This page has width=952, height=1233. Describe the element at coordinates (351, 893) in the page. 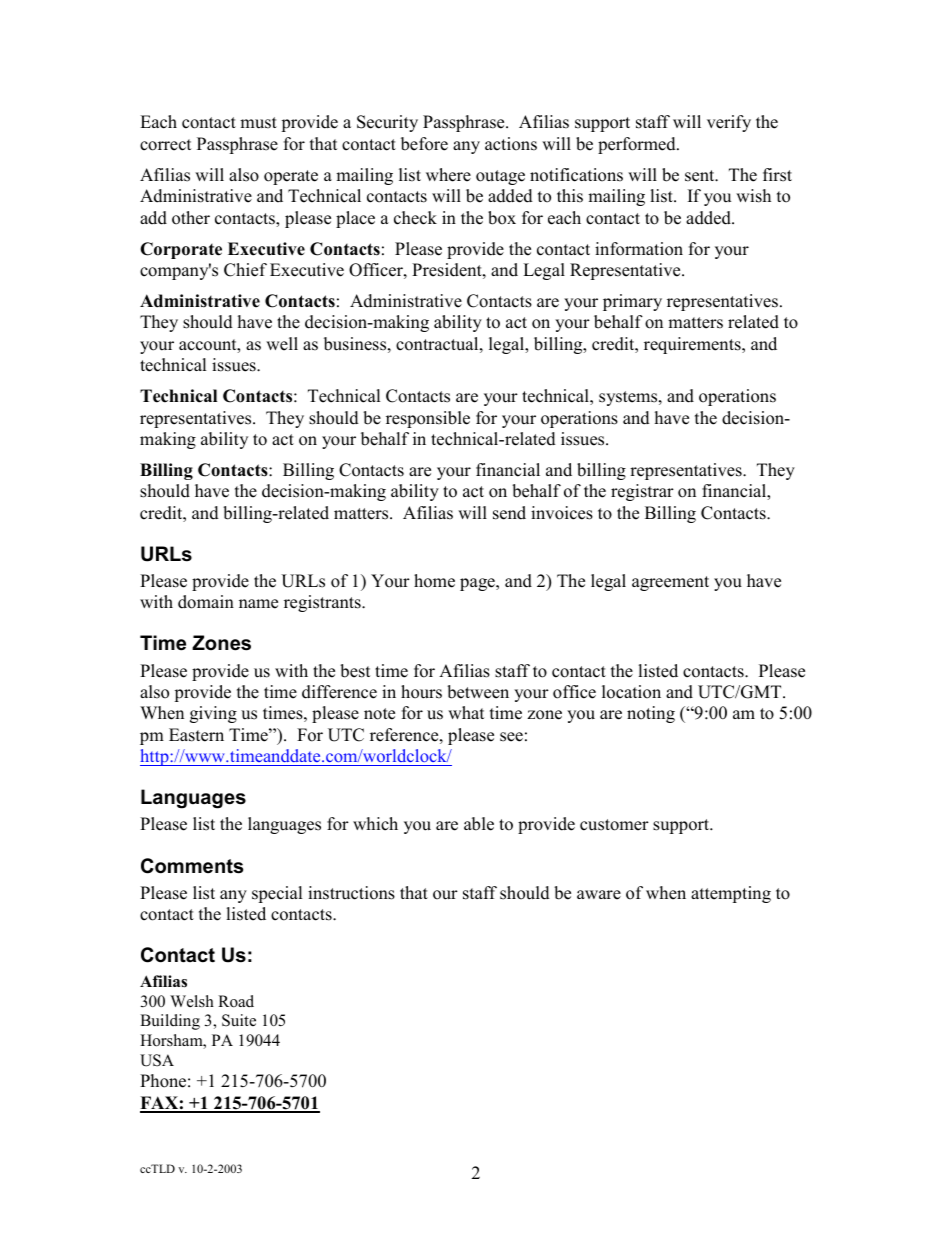

I see `instructions` at that location.
